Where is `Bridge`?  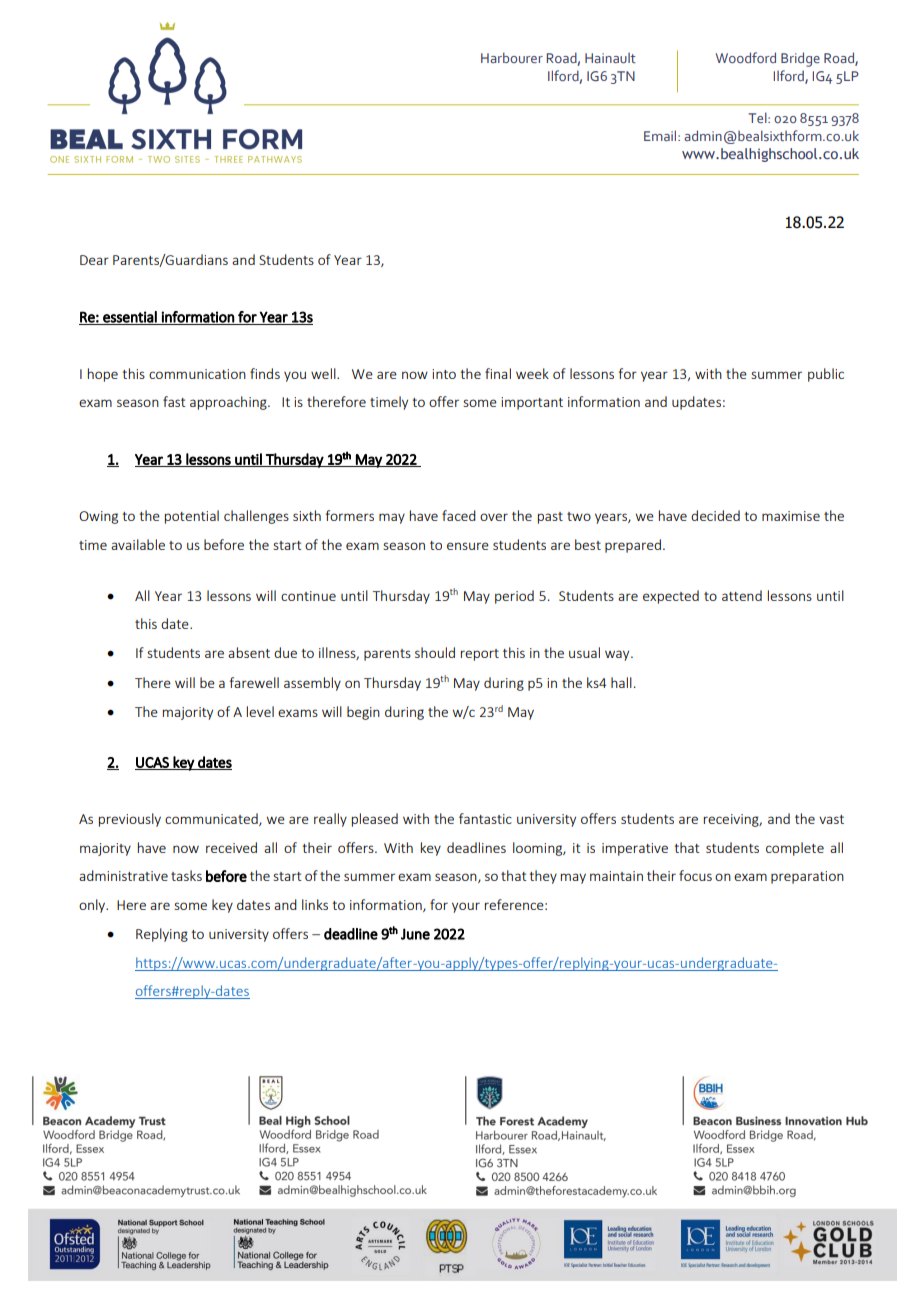 Bridge is located at coordinates (800, 59).
